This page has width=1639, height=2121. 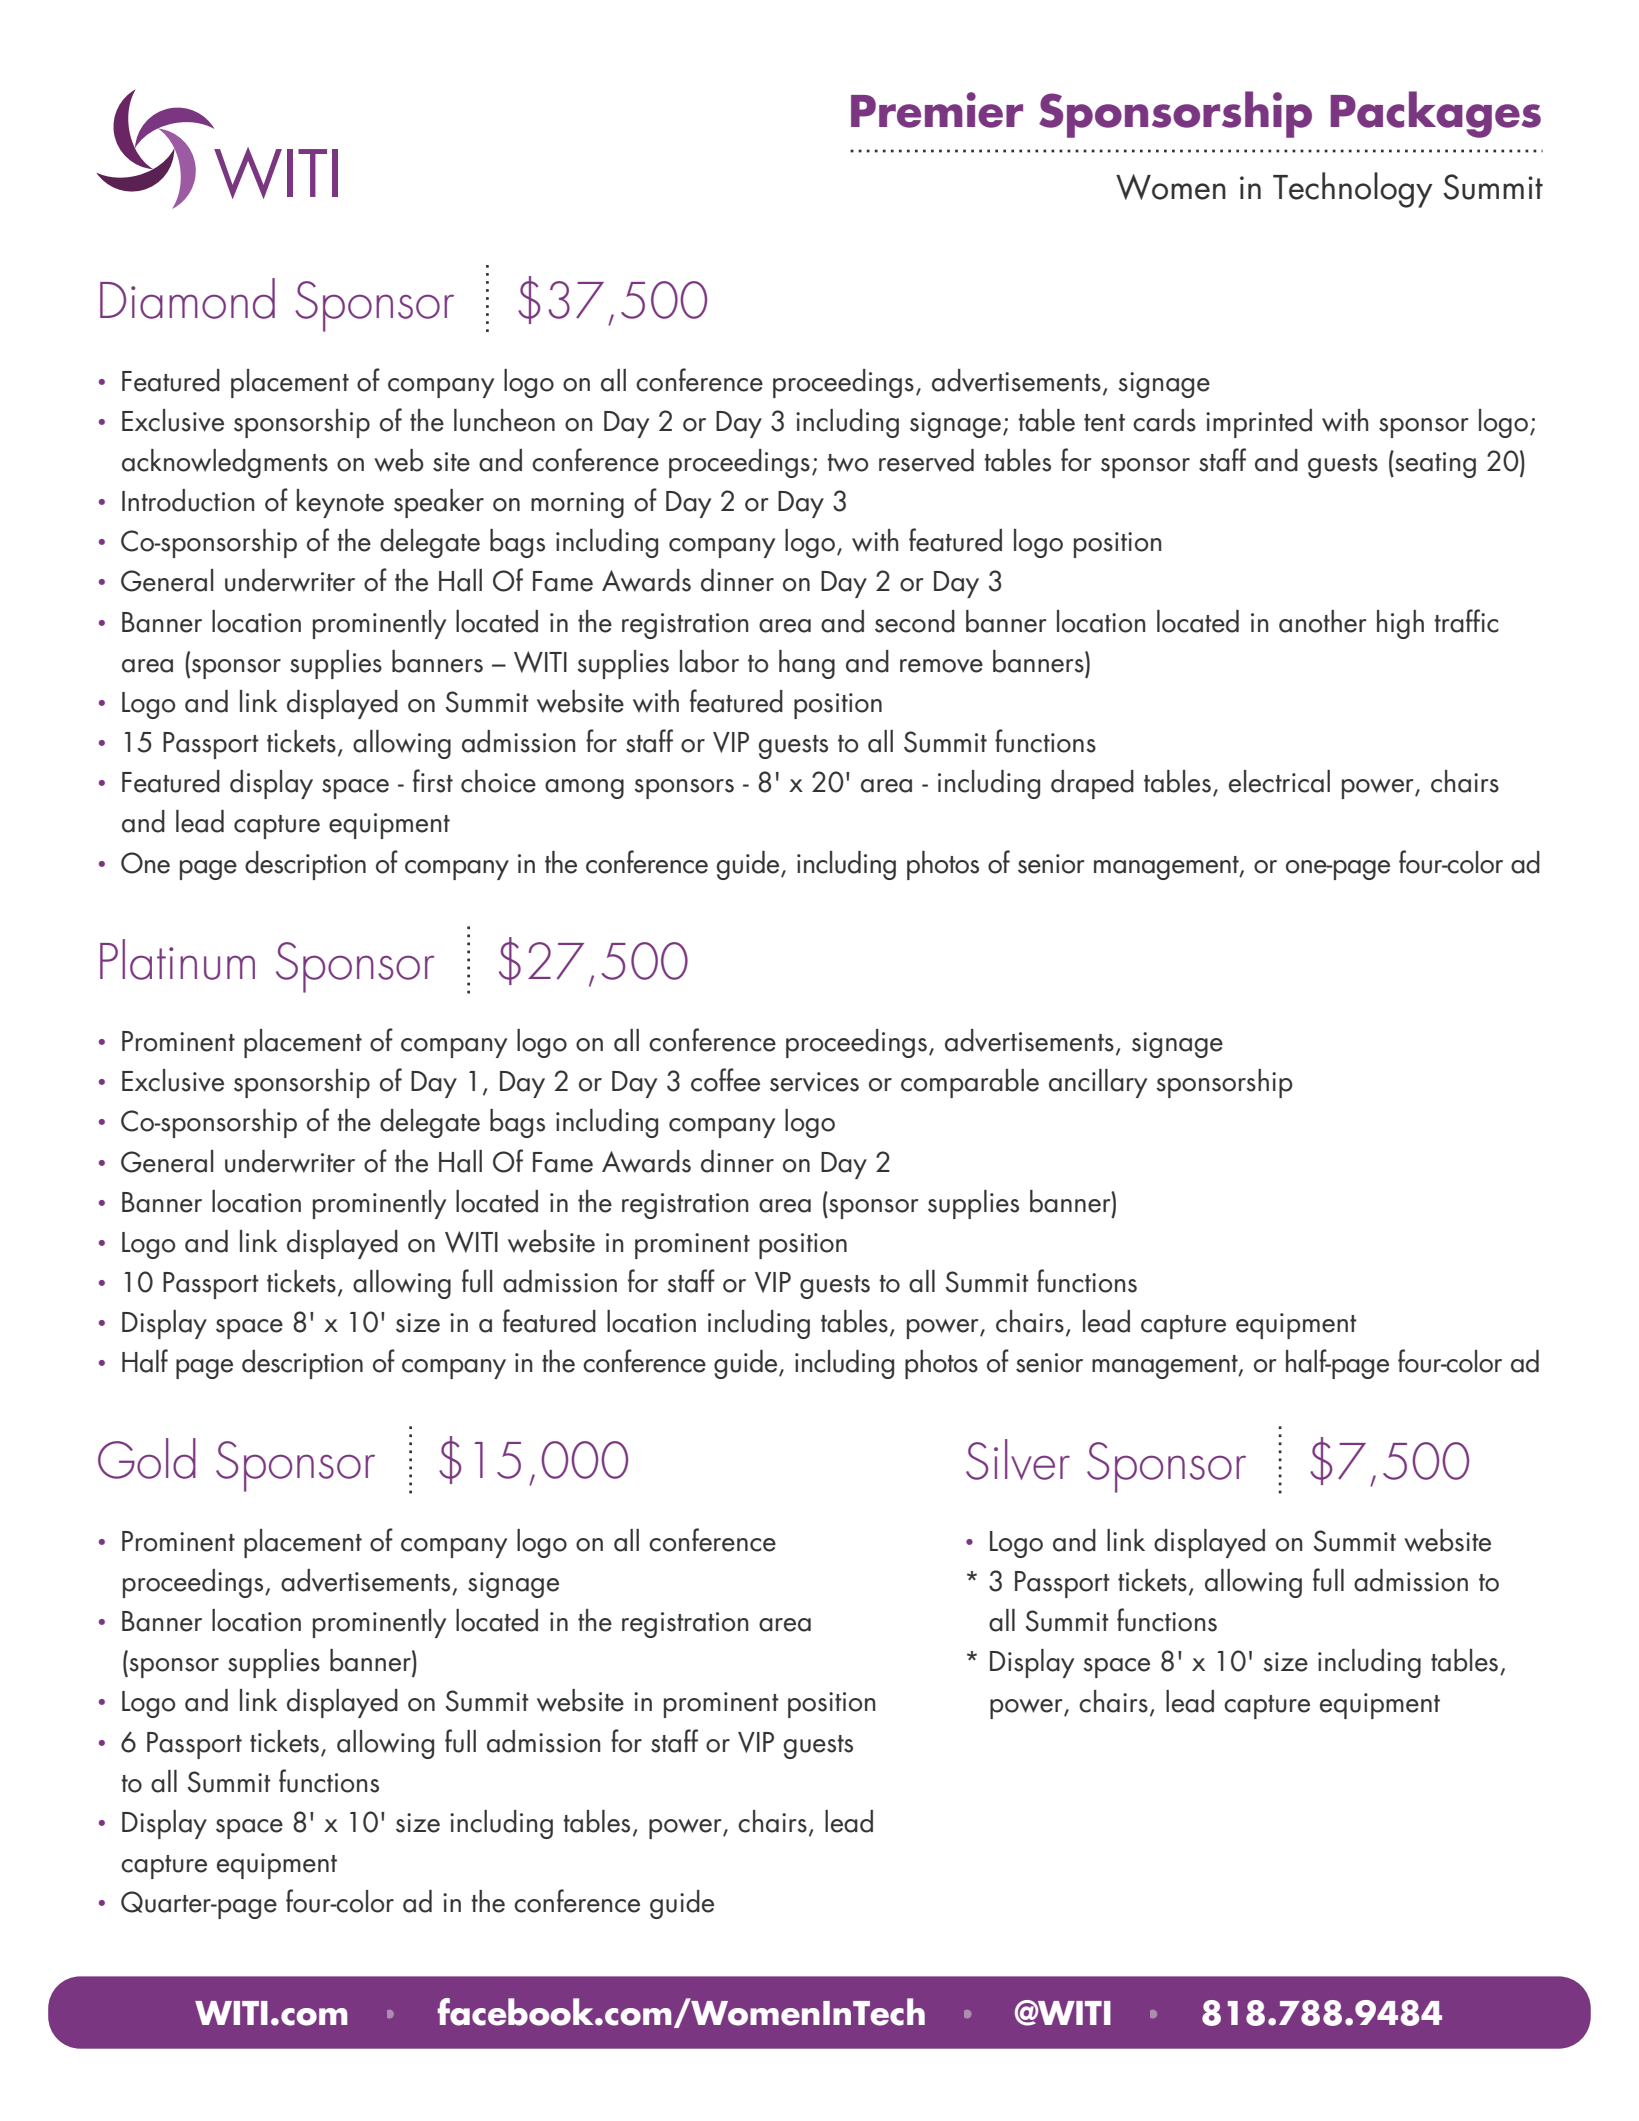 What do you see at coordinates (147, 1458) in the page?
I see `Gold` at bounding box center [147, 1458].
